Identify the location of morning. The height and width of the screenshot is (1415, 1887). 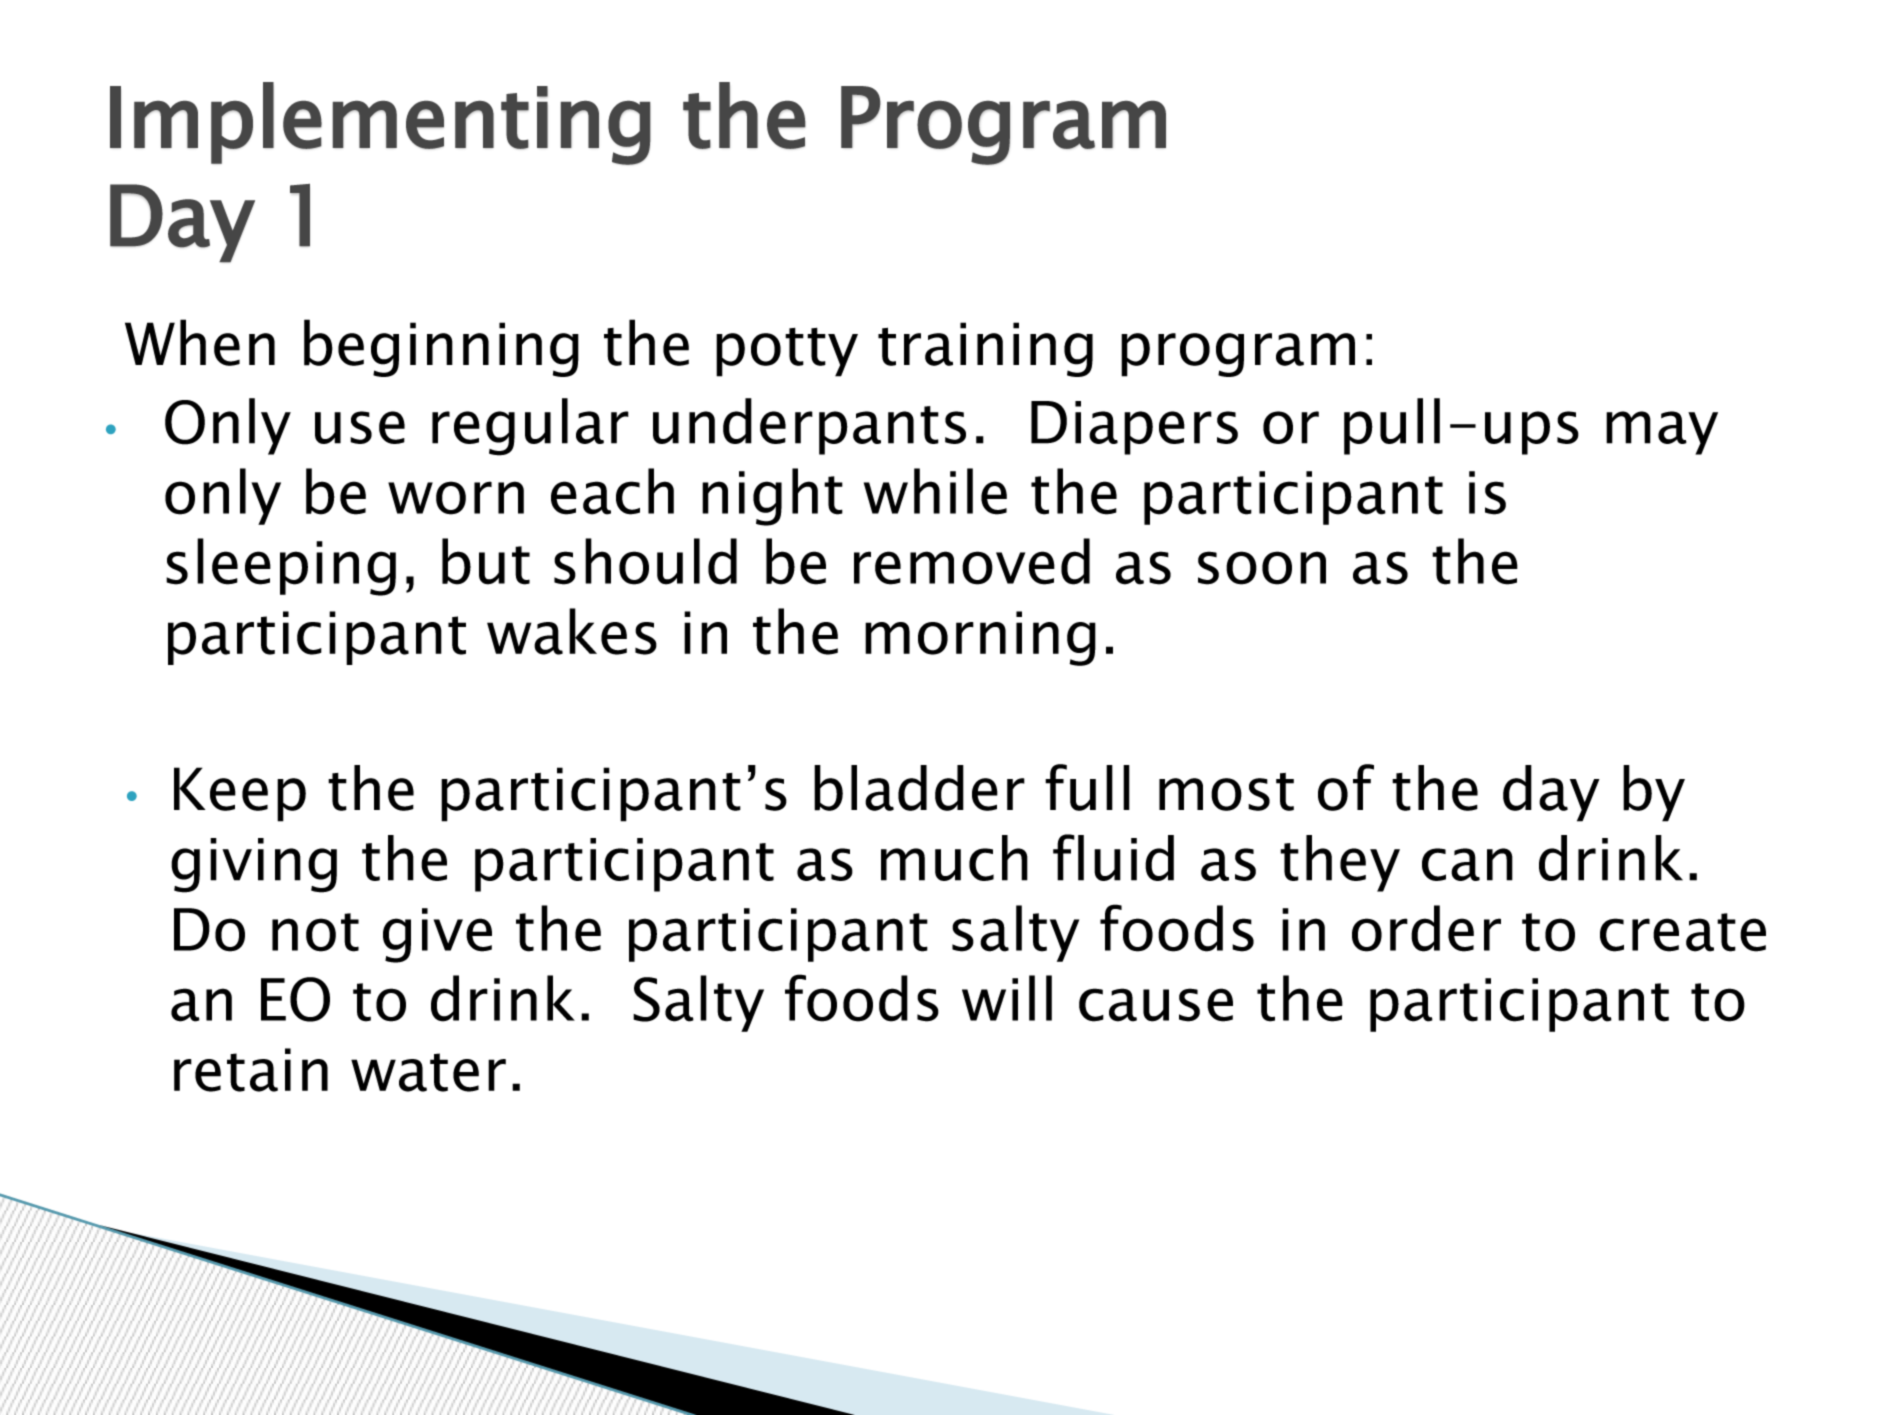
(980, 638).
